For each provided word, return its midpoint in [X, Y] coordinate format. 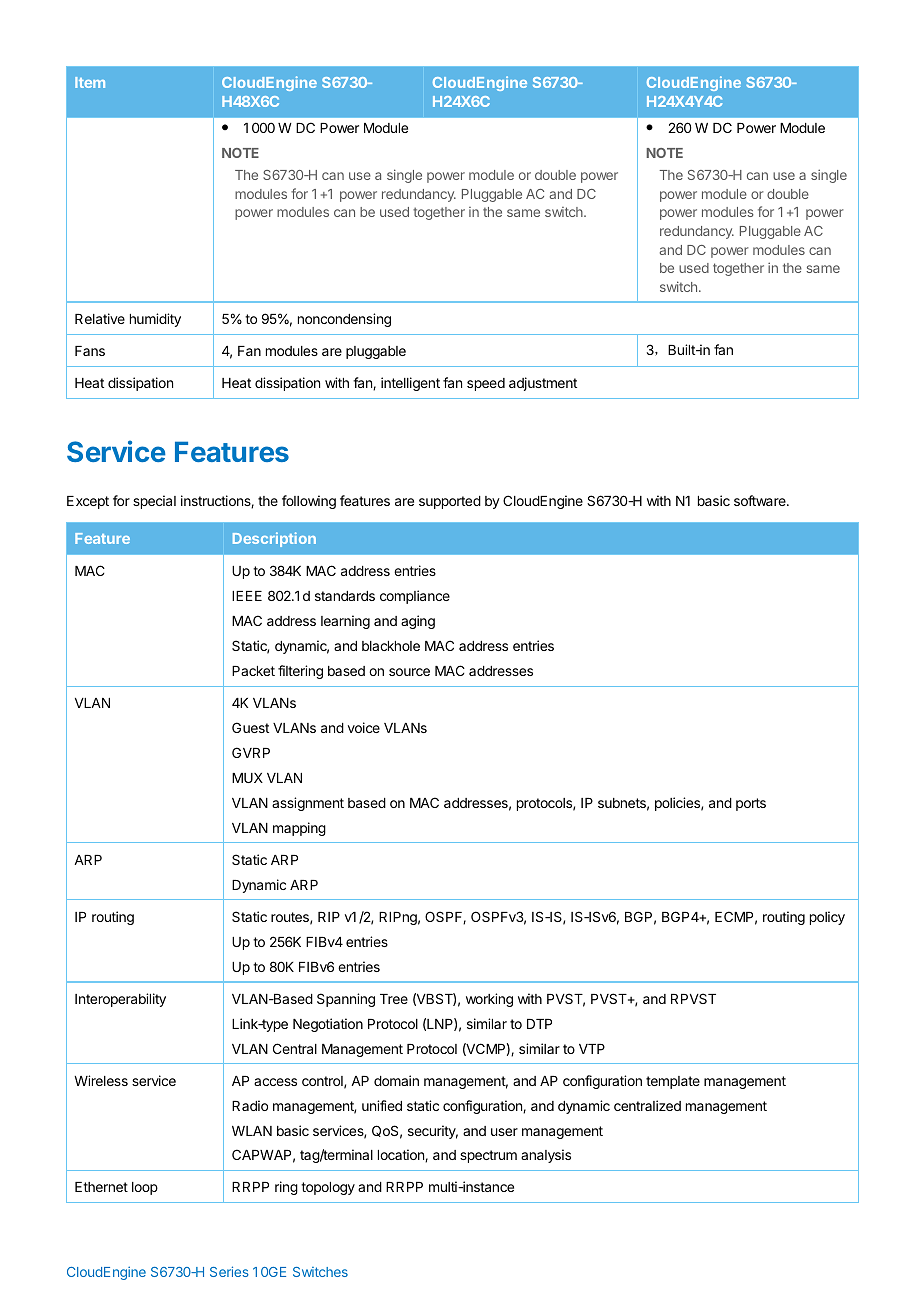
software [761, 500]
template [673, 1082]
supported [450, 502]
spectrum [488, 1156]
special [154, 502]
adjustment [543, 384]
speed [486, 384]
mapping [299, 829]
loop [145, 1188]
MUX [247, 778]
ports [751, 804]
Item [90, 82]
